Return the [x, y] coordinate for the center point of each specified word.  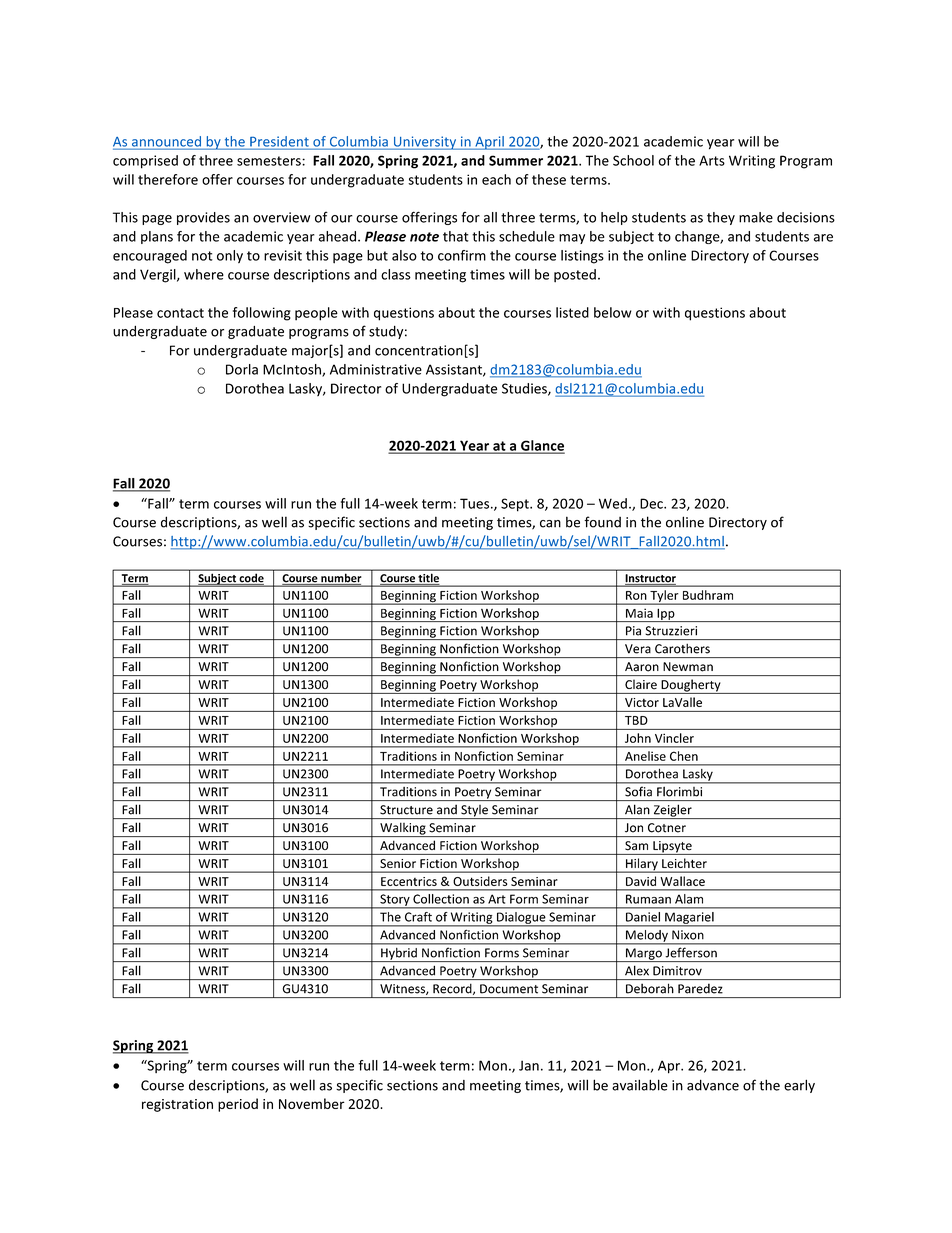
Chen [684, 756]
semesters [270, 161]
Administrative [376, 369]
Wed [613, 503]
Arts [712, 160]
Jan [529, 1065]
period [238, 1105]
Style [474, 812]
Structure [406, 810]
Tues [474, 503]
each [496, 179]
